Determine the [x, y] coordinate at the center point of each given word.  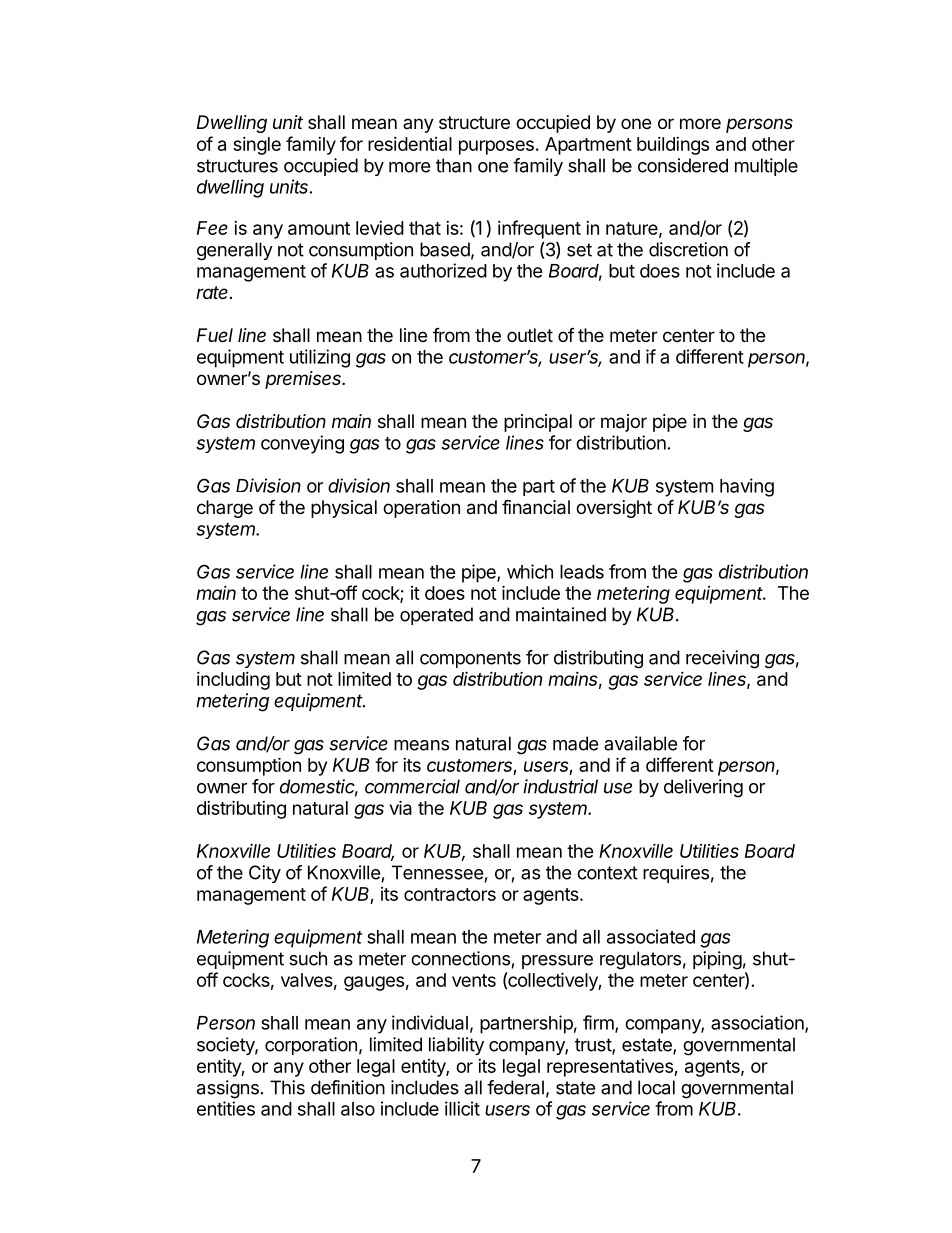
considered [683, 165]
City [265, 874]
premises [304, 380]
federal [515, 1087]
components [470, 659]
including [233, 681]
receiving [722, 659]
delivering [703, 788]
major [624, 423]
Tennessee [437, 872]
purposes [496, 147]
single [257, 146]
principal [538, 423]
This [287, 1087]
